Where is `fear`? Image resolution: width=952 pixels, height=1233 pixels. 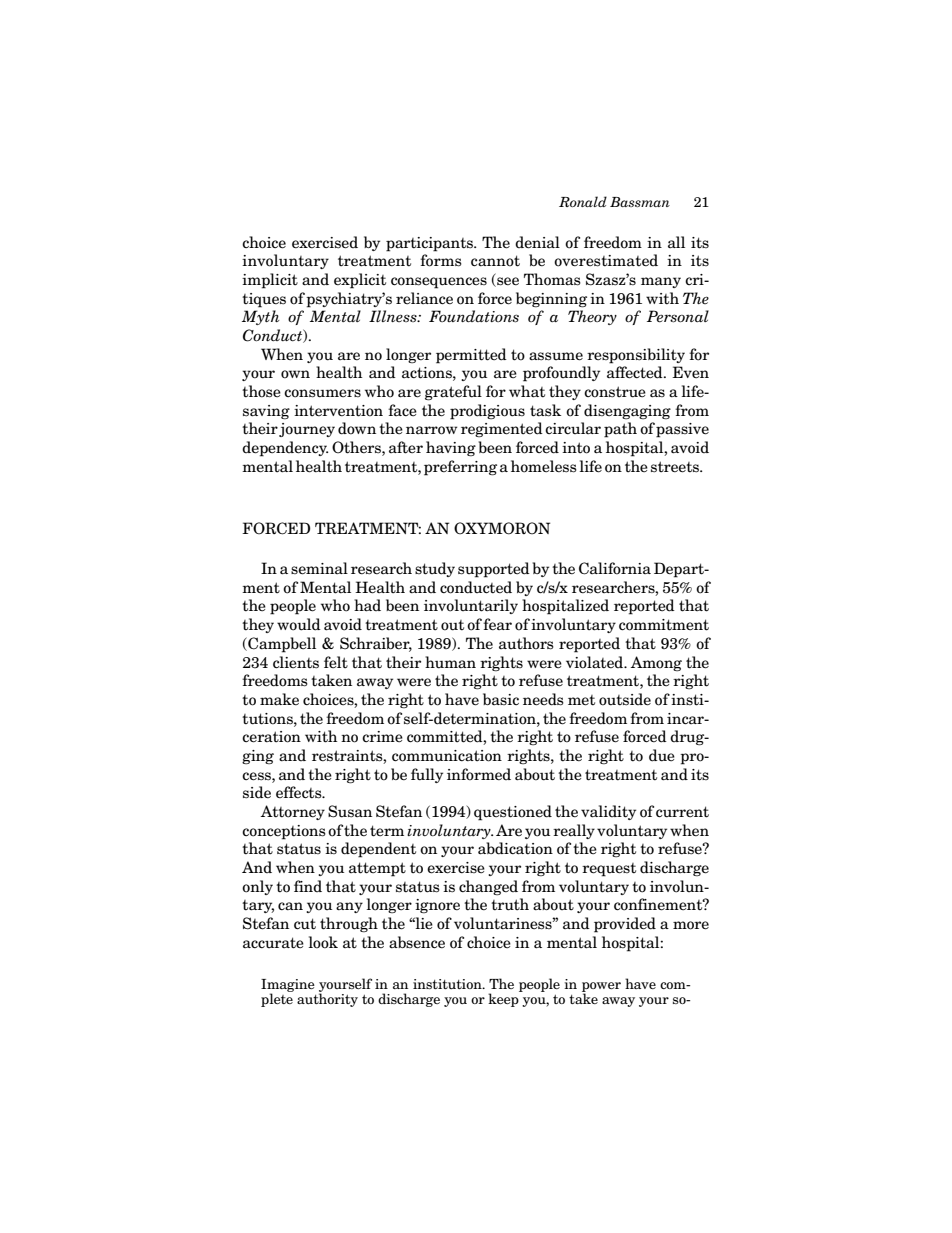
fear is located at coordinates (497, 624).
